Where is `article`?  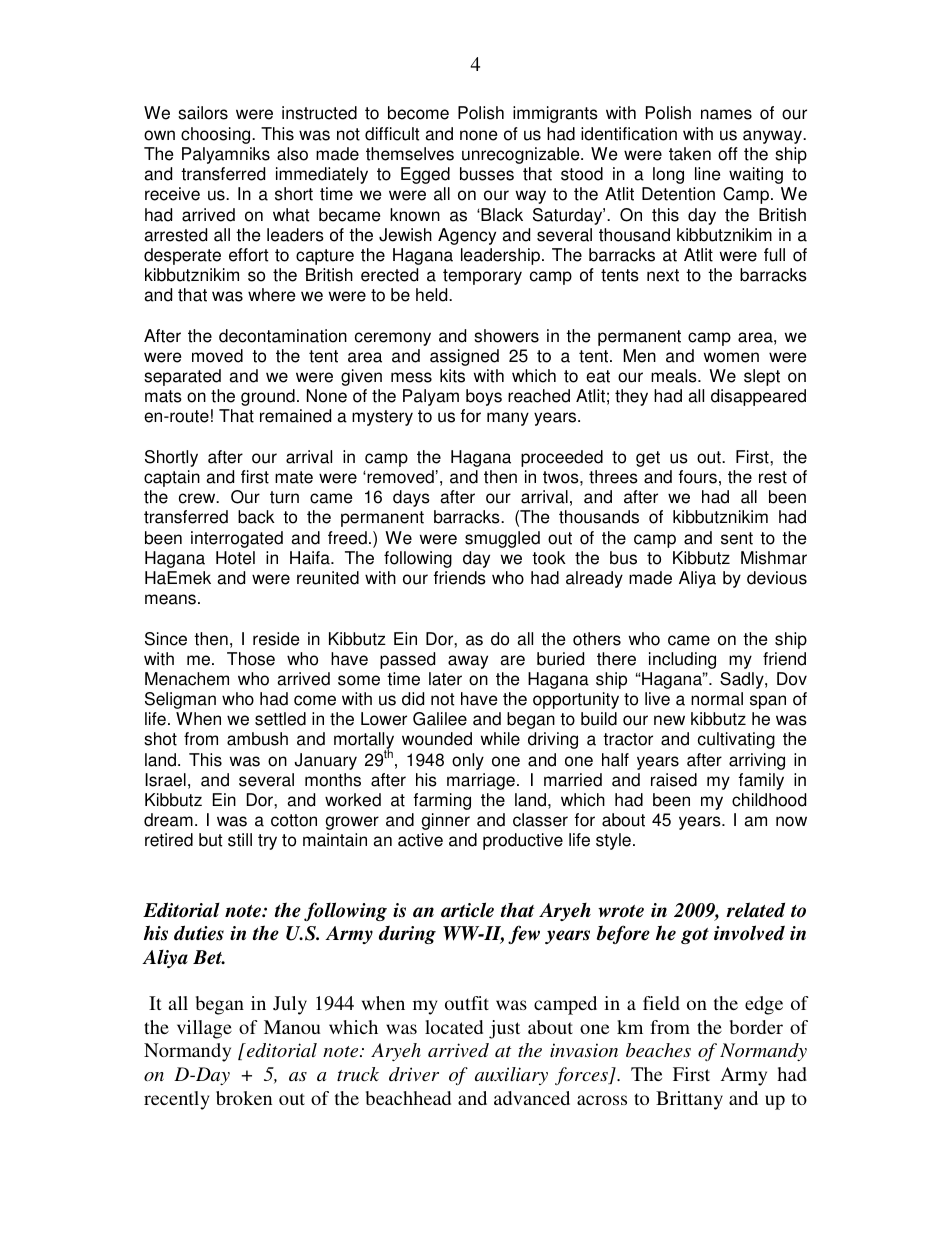 article is located at coordinates (467, 910).
